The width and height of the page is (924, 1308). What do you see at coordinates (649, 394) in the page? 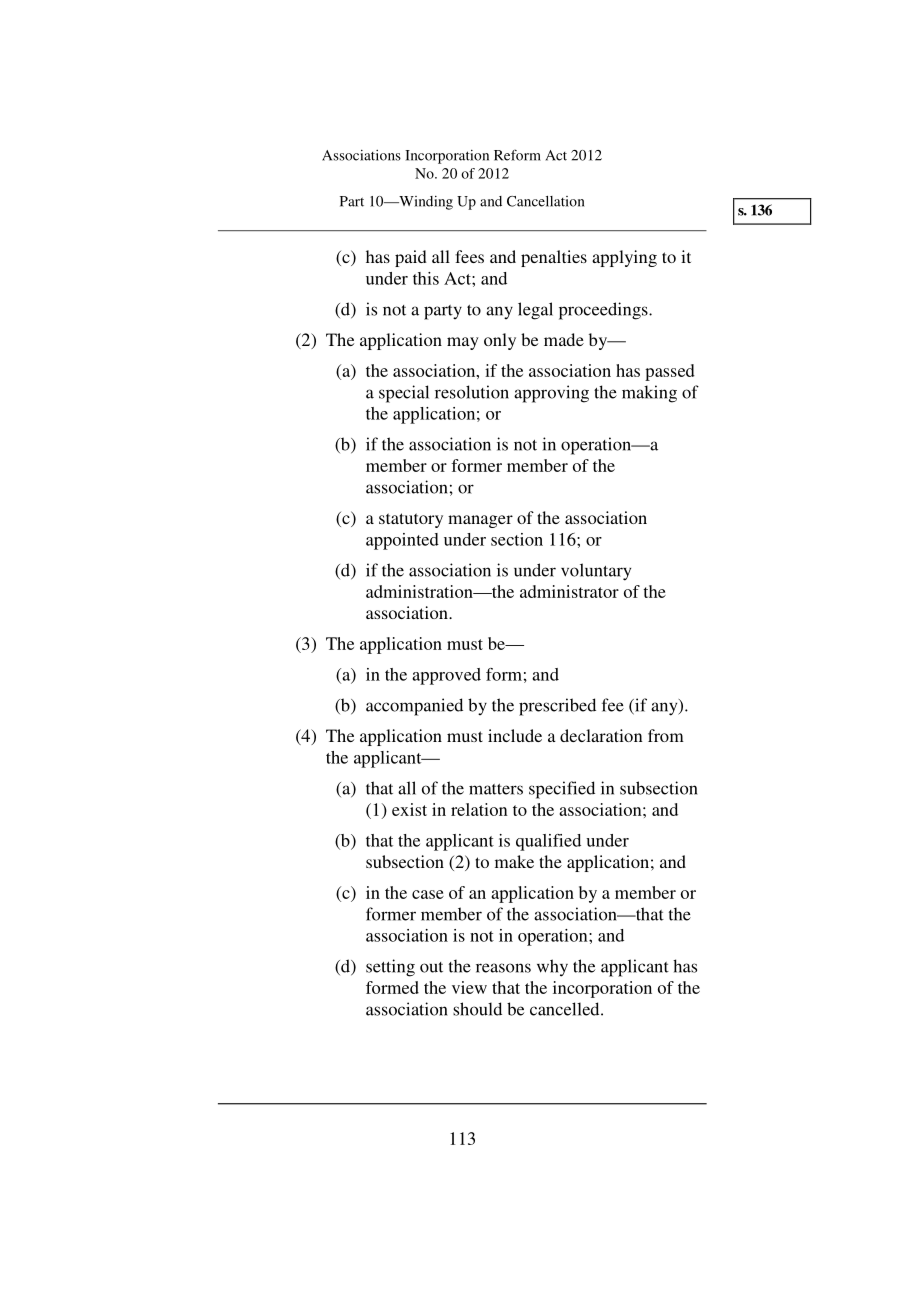
I see `making` at bounding box center [649, 394].
